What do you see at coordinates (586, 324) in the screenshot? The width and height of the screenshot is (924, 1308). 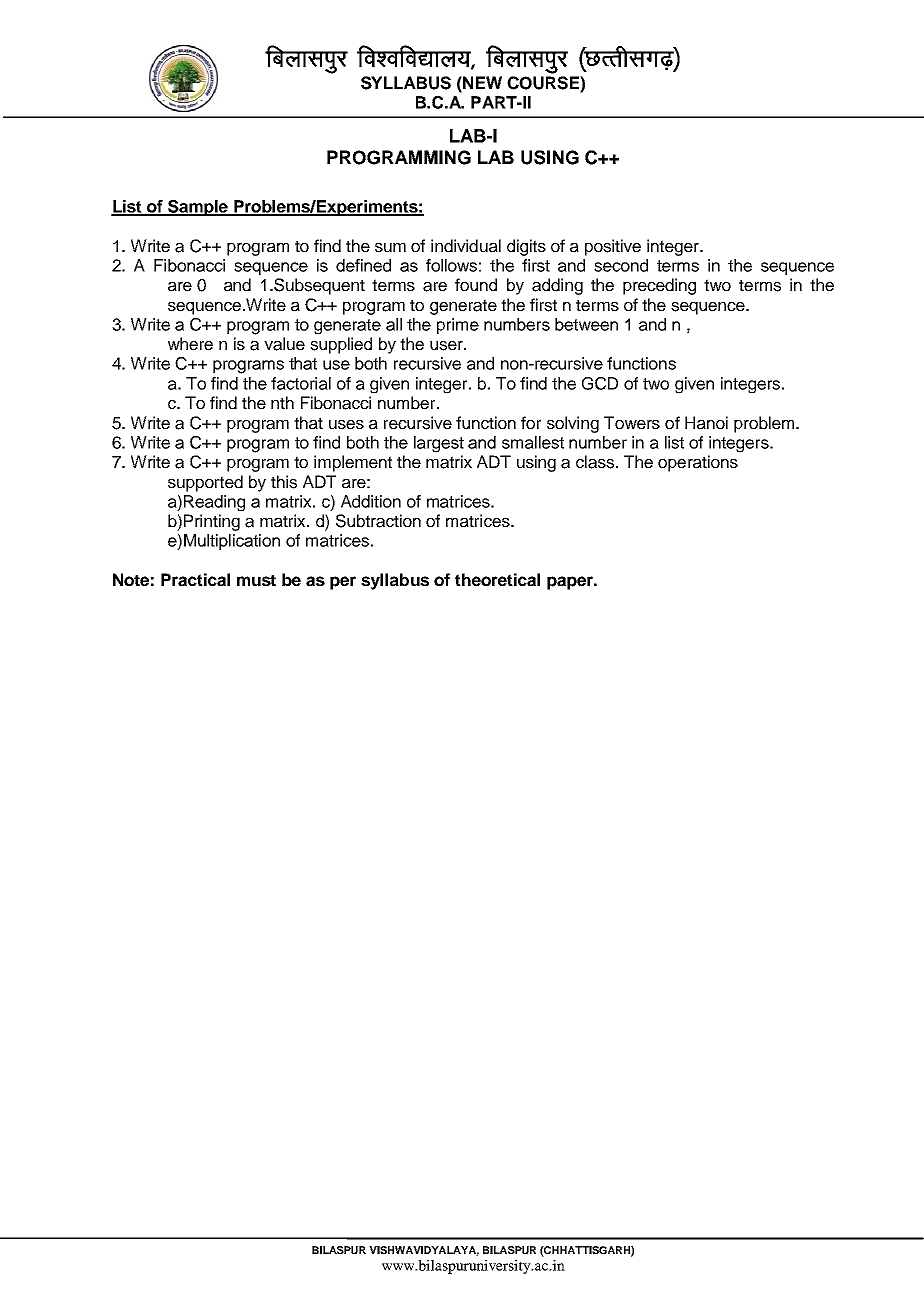 I see `between` at bounding box center [586, 324].
